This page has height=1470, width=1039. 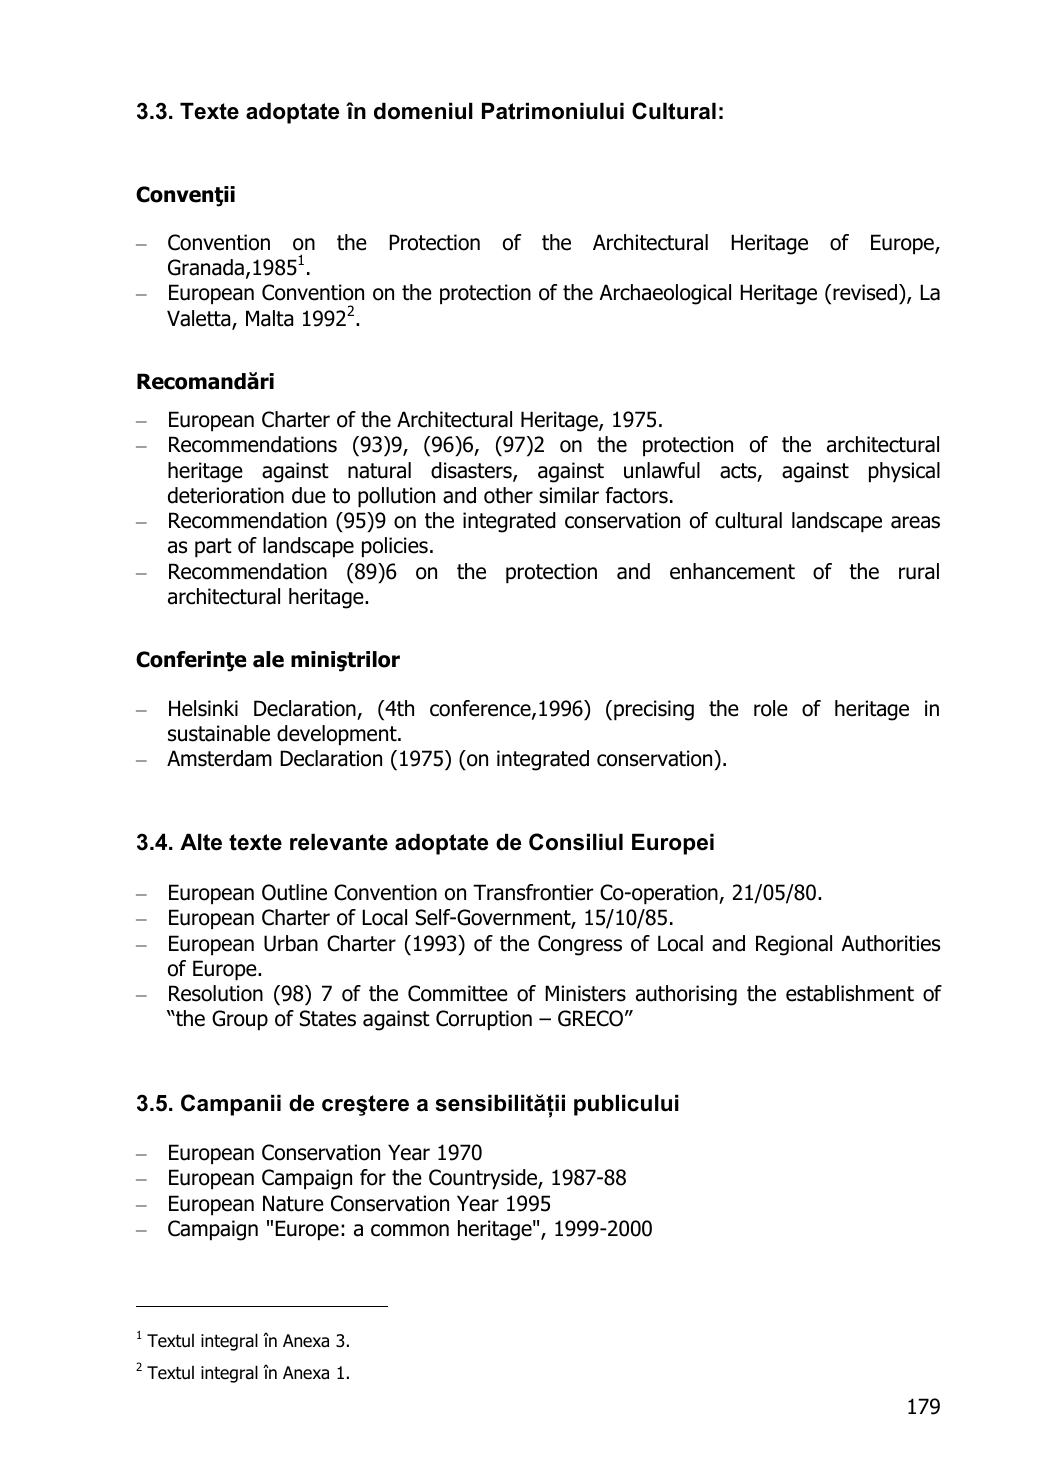 What do you see at coordinates (294, 892) in the page?
I see `Outline` at bounding box center [294, 892].
